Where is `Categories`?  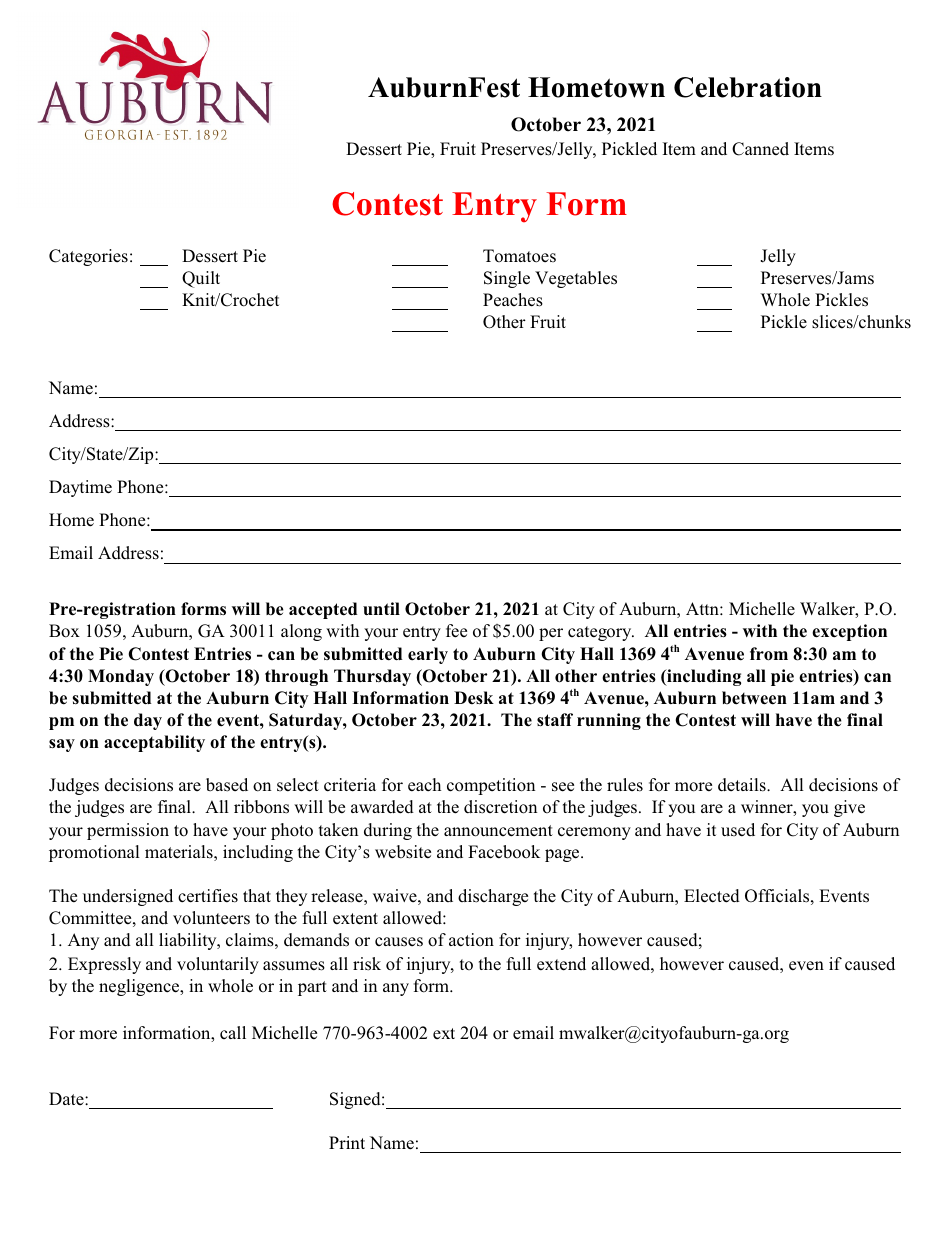
Categories is located at coordinates (88, 257).
